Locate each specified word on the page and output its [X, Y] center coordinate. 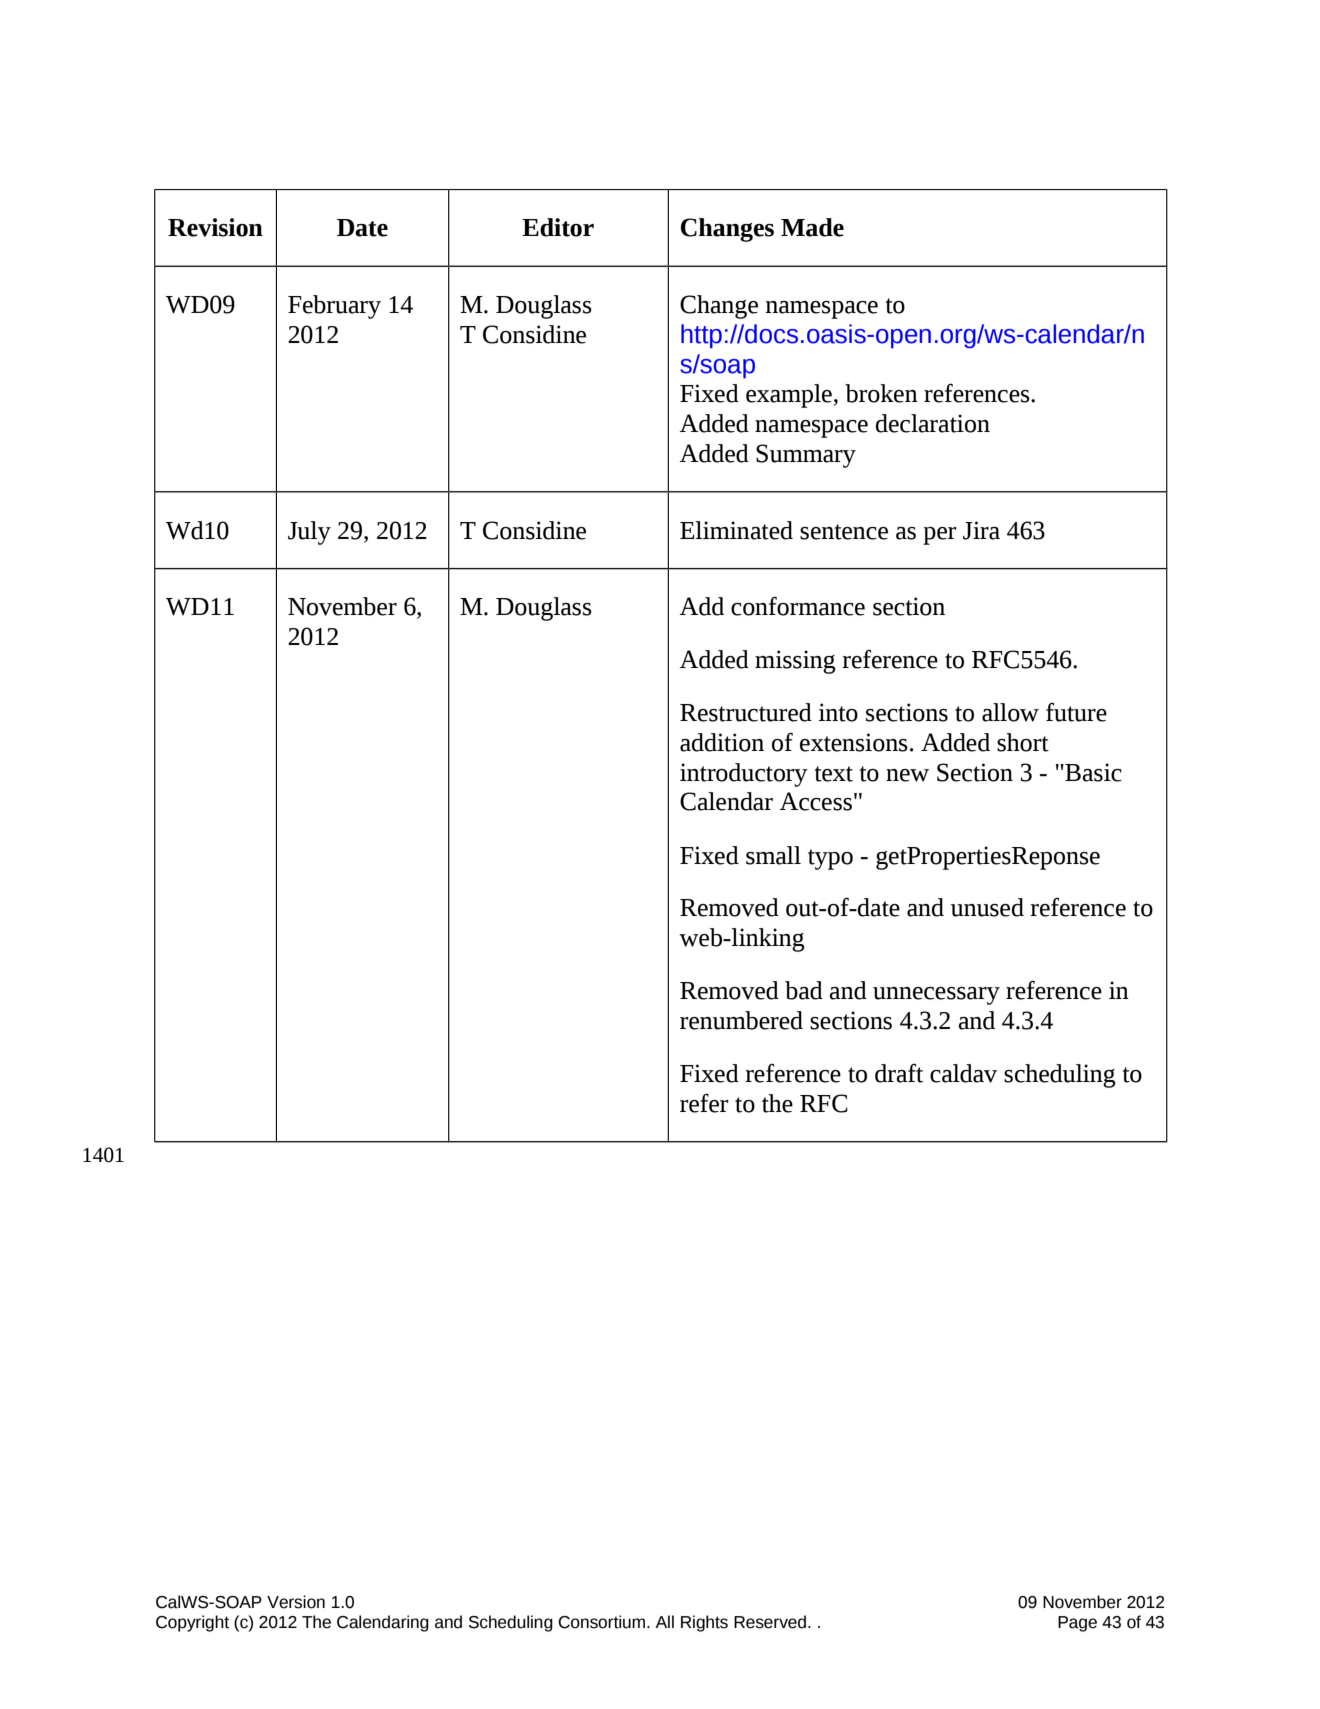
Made [812, 227]
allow [1010, 712]
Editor [558, 227]
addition [722, 742]
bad [804, 990]
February [334, 307]
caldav [963, 1073]
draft [899, 1073]
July [309, 533]
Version [296, 1602]
